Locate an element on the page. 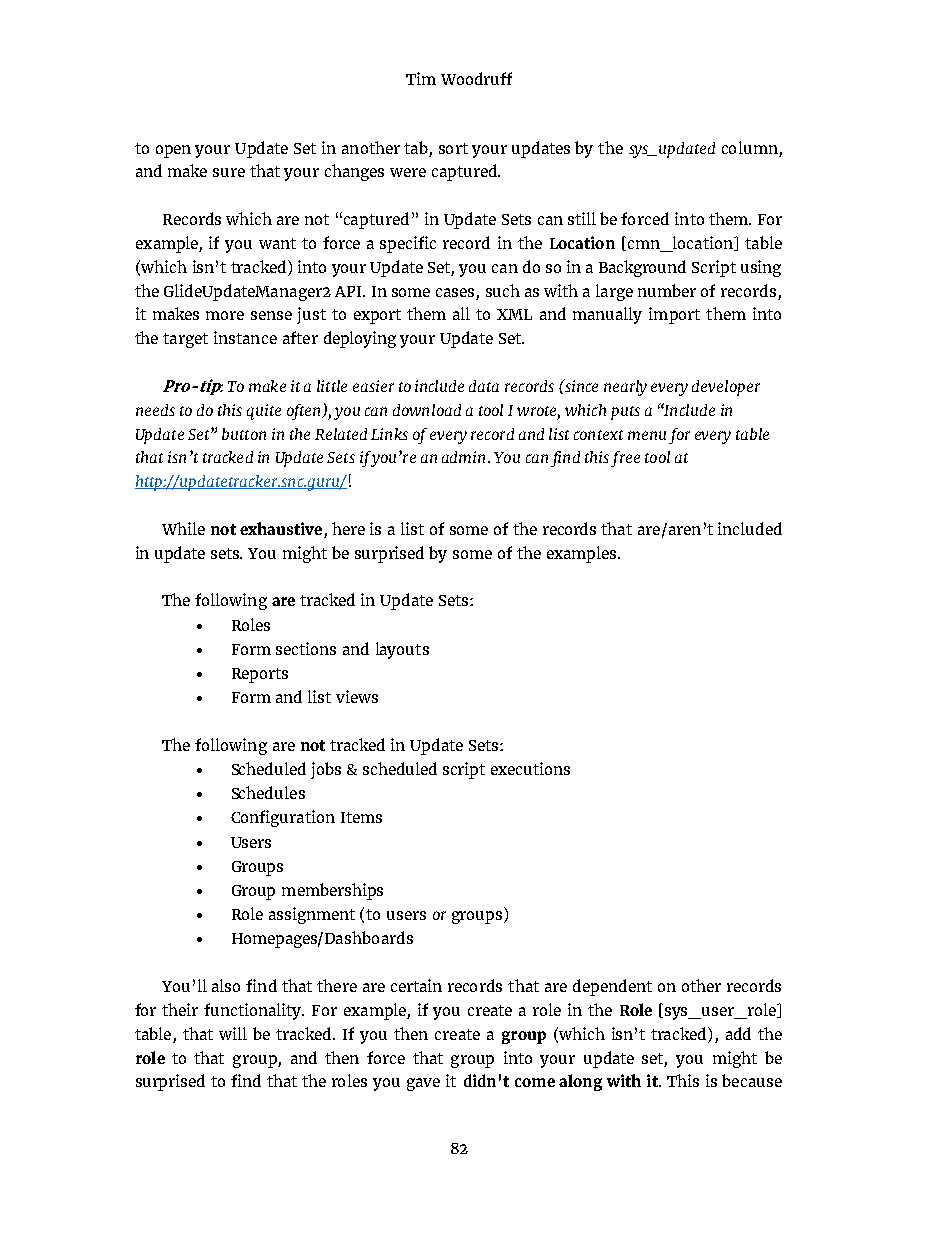 The image size is (952, 1233). import is located at coordinates (674, 315).
